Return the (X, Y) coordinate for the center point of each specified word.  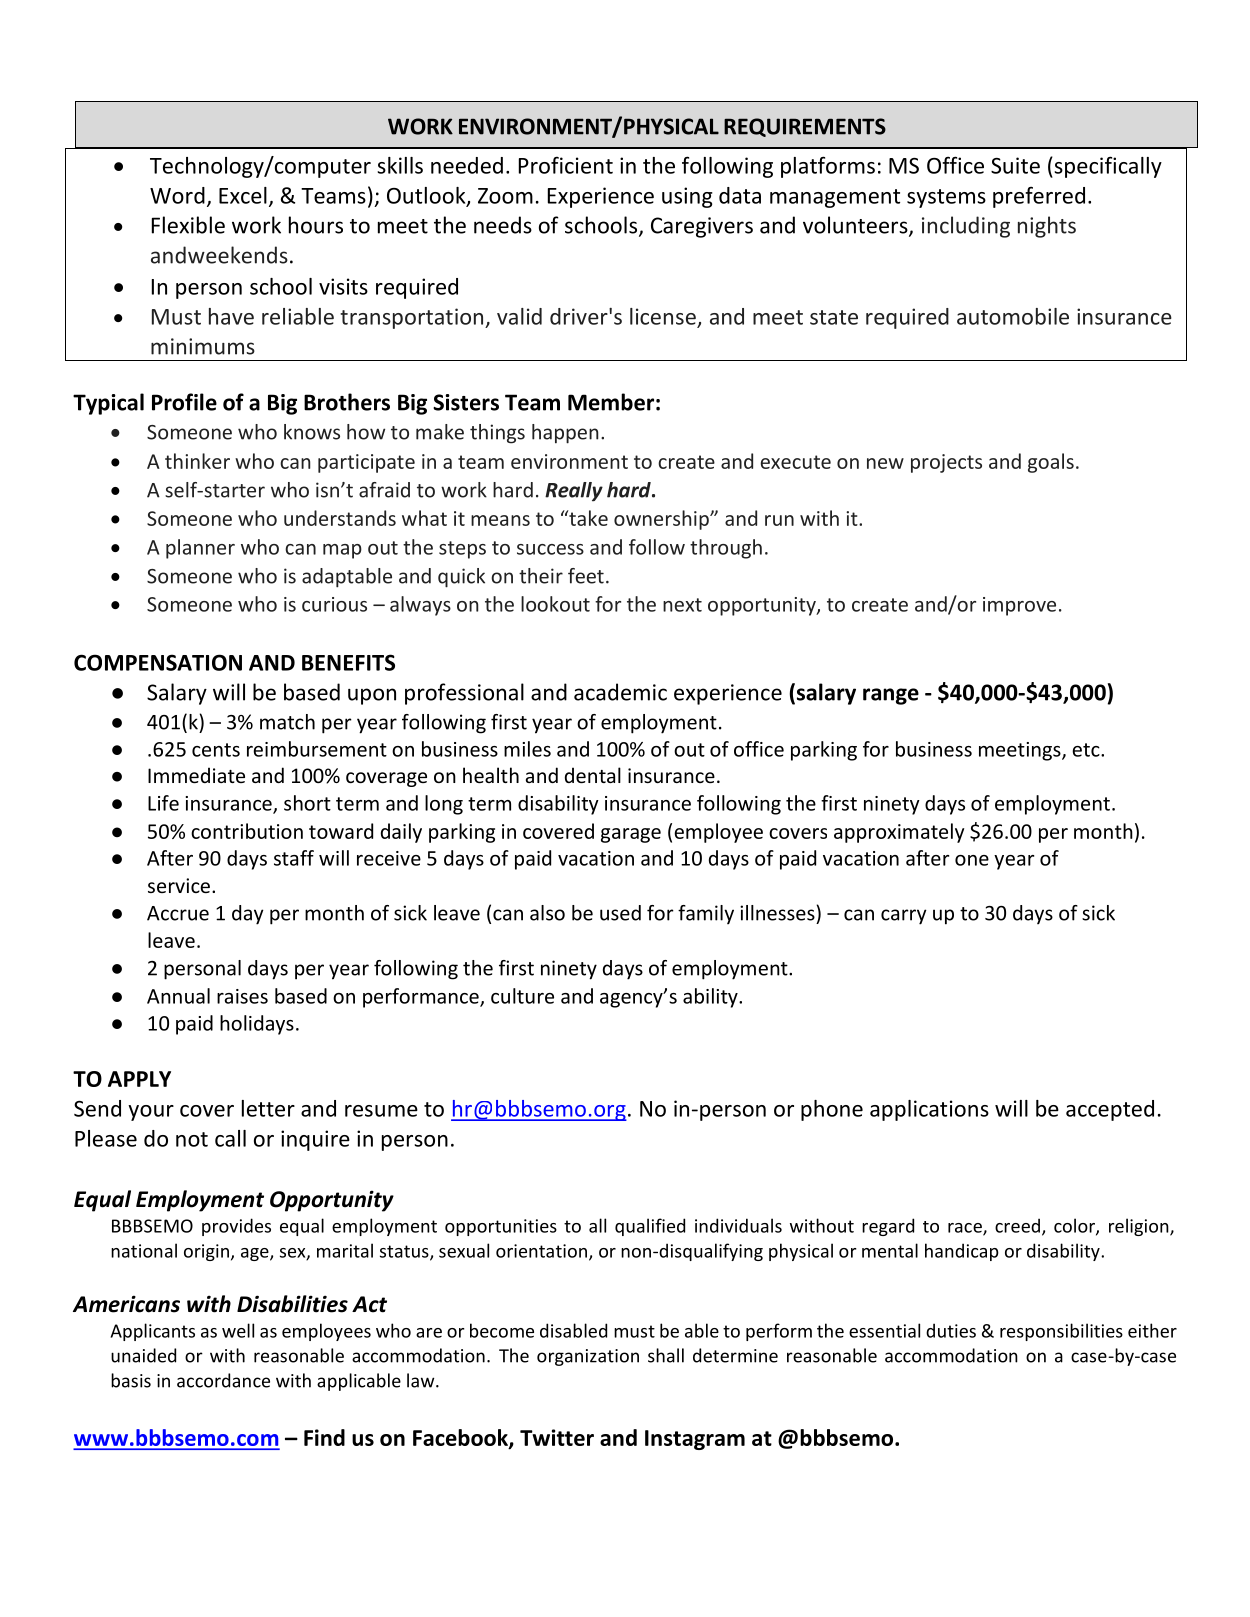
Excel (243, 195)
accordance (223, 1380)
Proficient (566, 165)
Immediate (196, 775)
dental (593, 775)
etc (1087, 750)
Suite (1015, 165)
